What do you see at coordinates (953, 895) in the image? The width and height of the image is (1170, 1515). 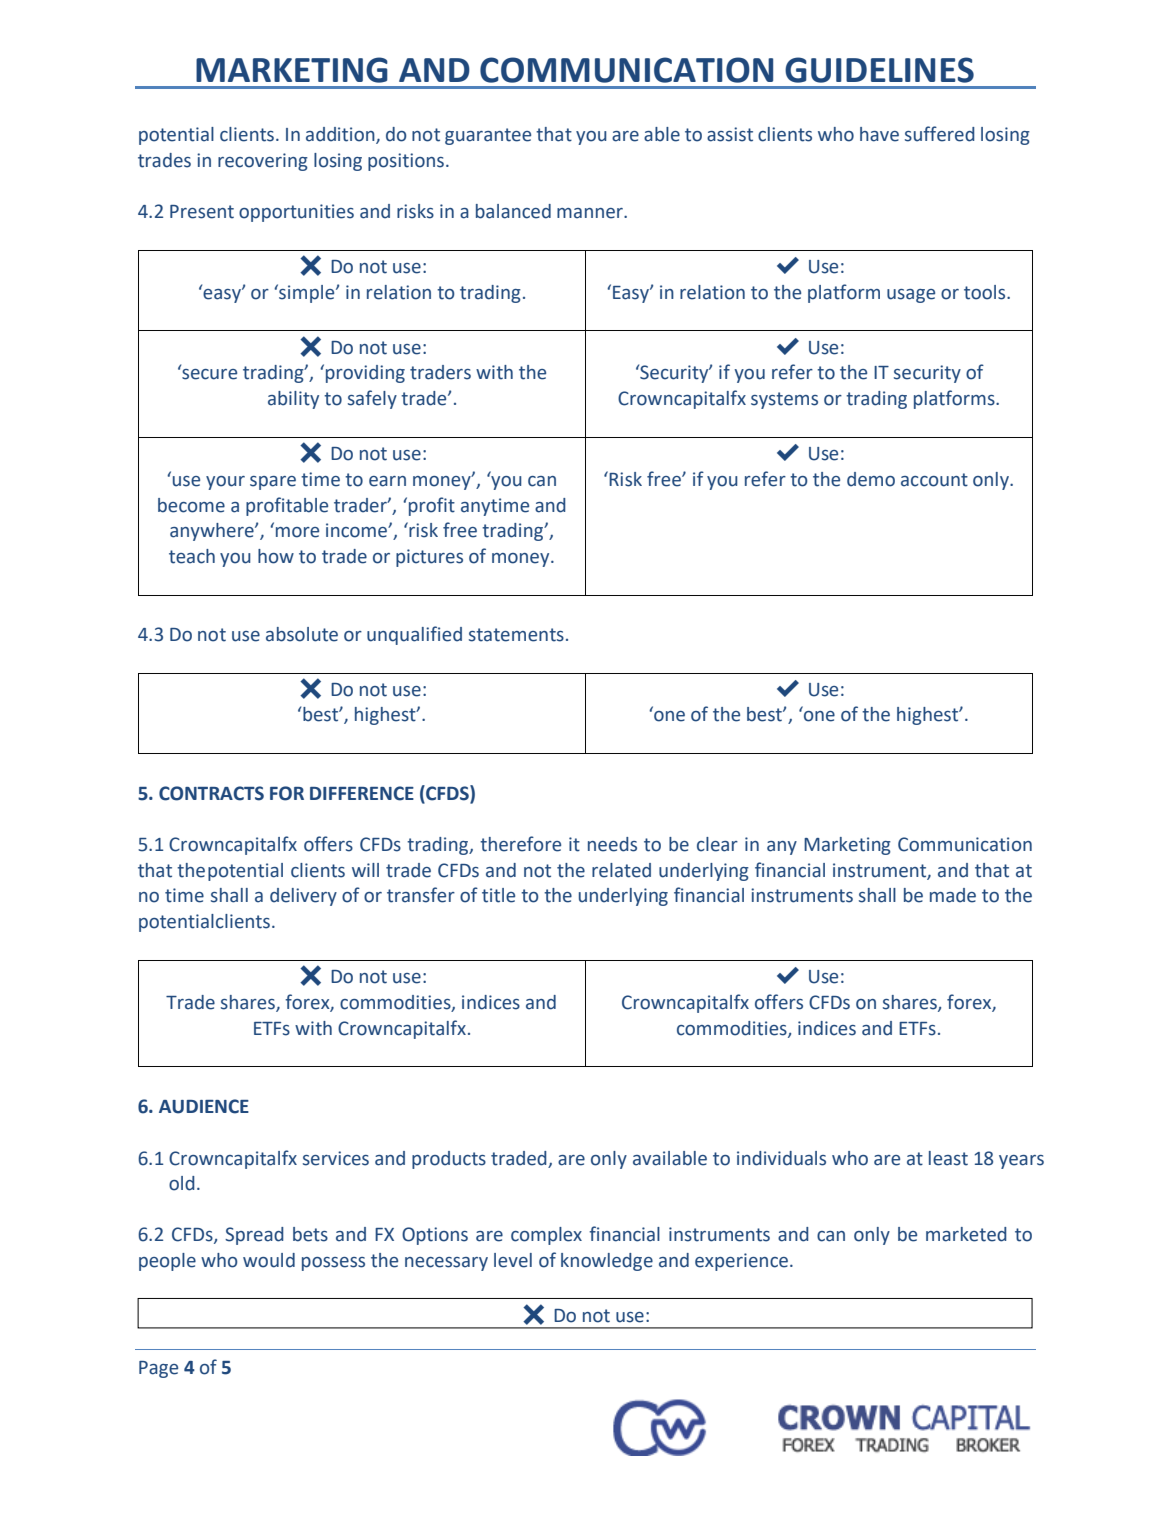 I see `made` at bounding box center [953, 895].
